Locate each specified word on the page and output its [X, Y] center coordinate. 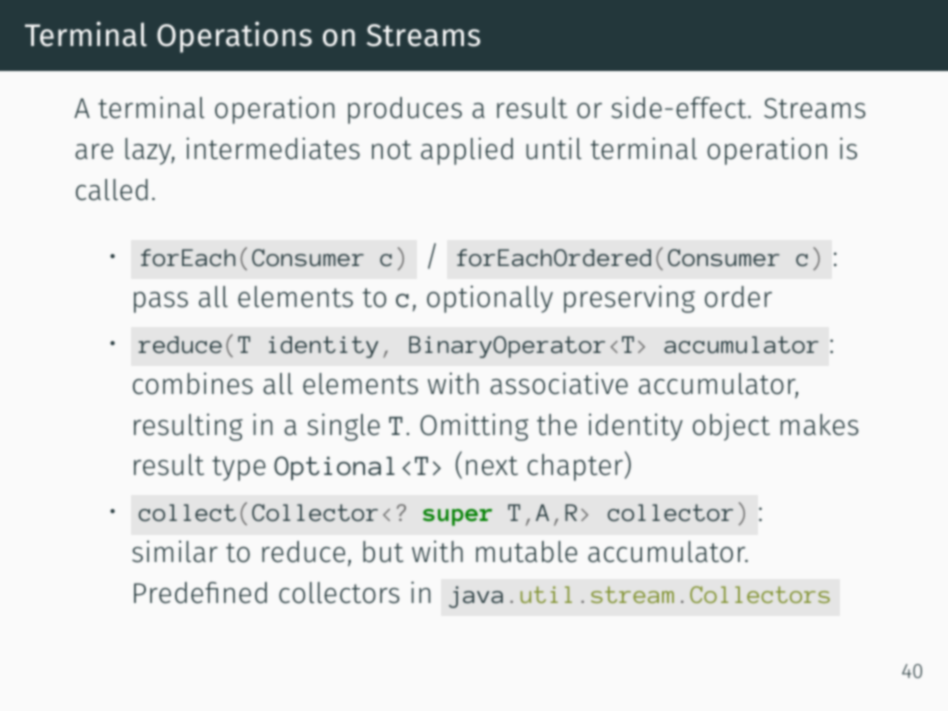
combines [193, 383]
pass [161, 302]
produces [405, 110]
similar [175, 551]
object [731, 427]
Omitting [474, 427]
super [457, 517]
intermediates [273, 148]
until [554, 148]
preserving [629, 299]
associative [559, 383]
